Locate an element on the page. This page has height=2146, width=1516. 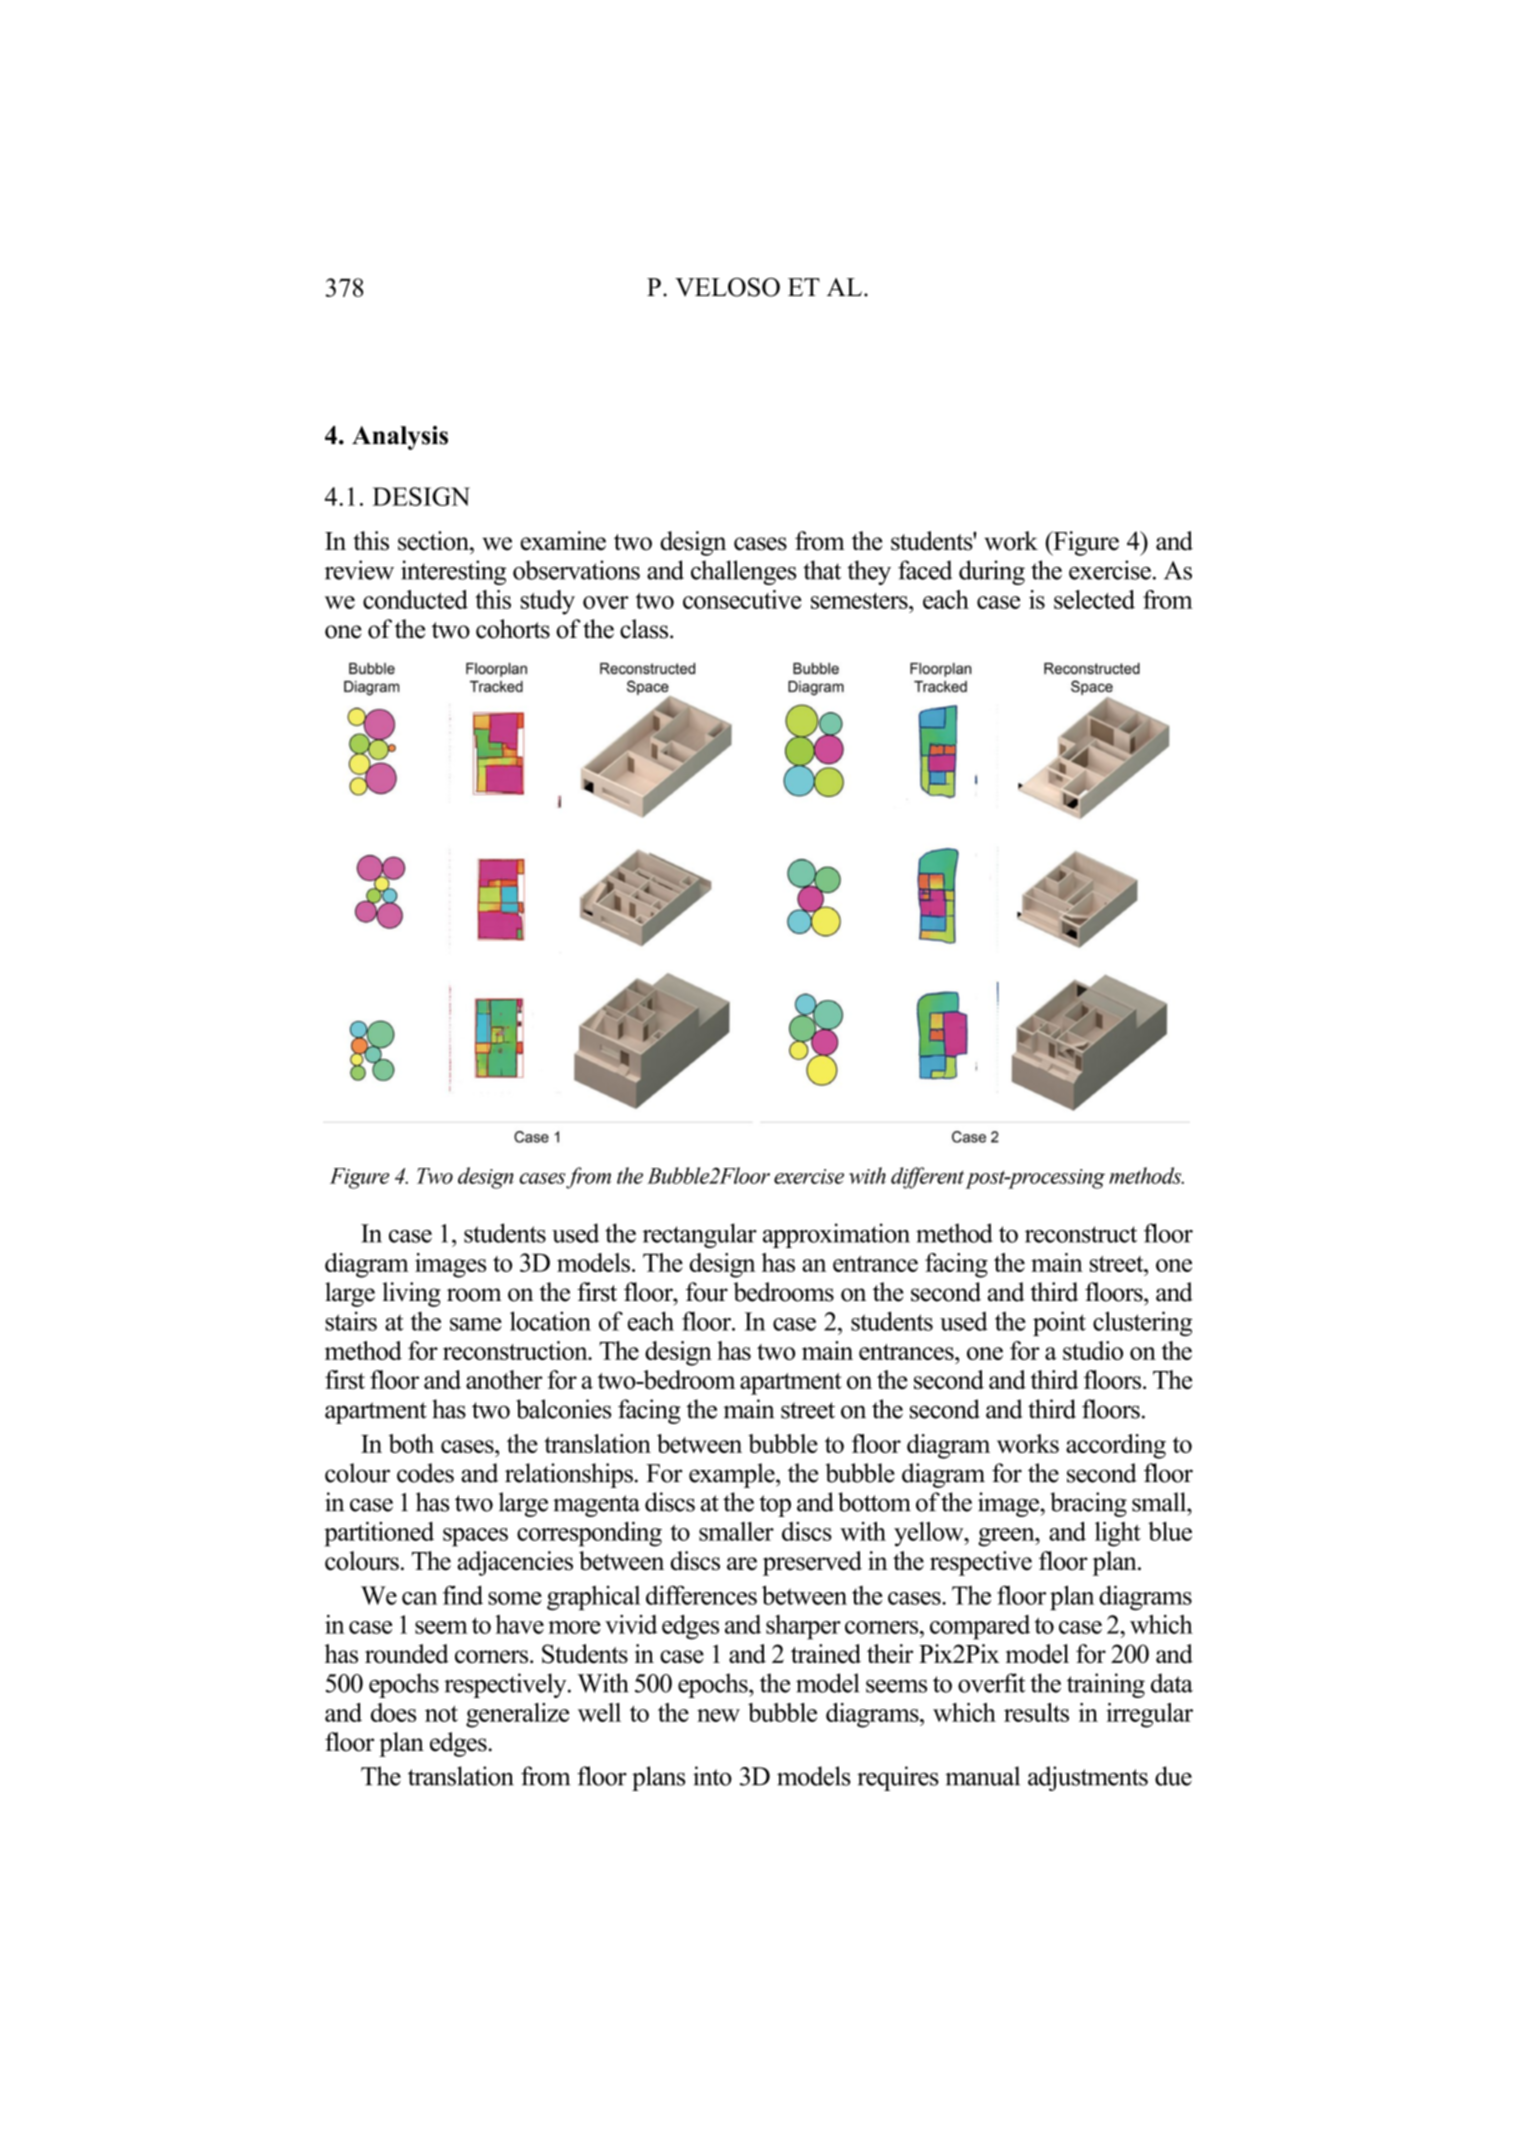
another is located at coordinates (504, 1379).
